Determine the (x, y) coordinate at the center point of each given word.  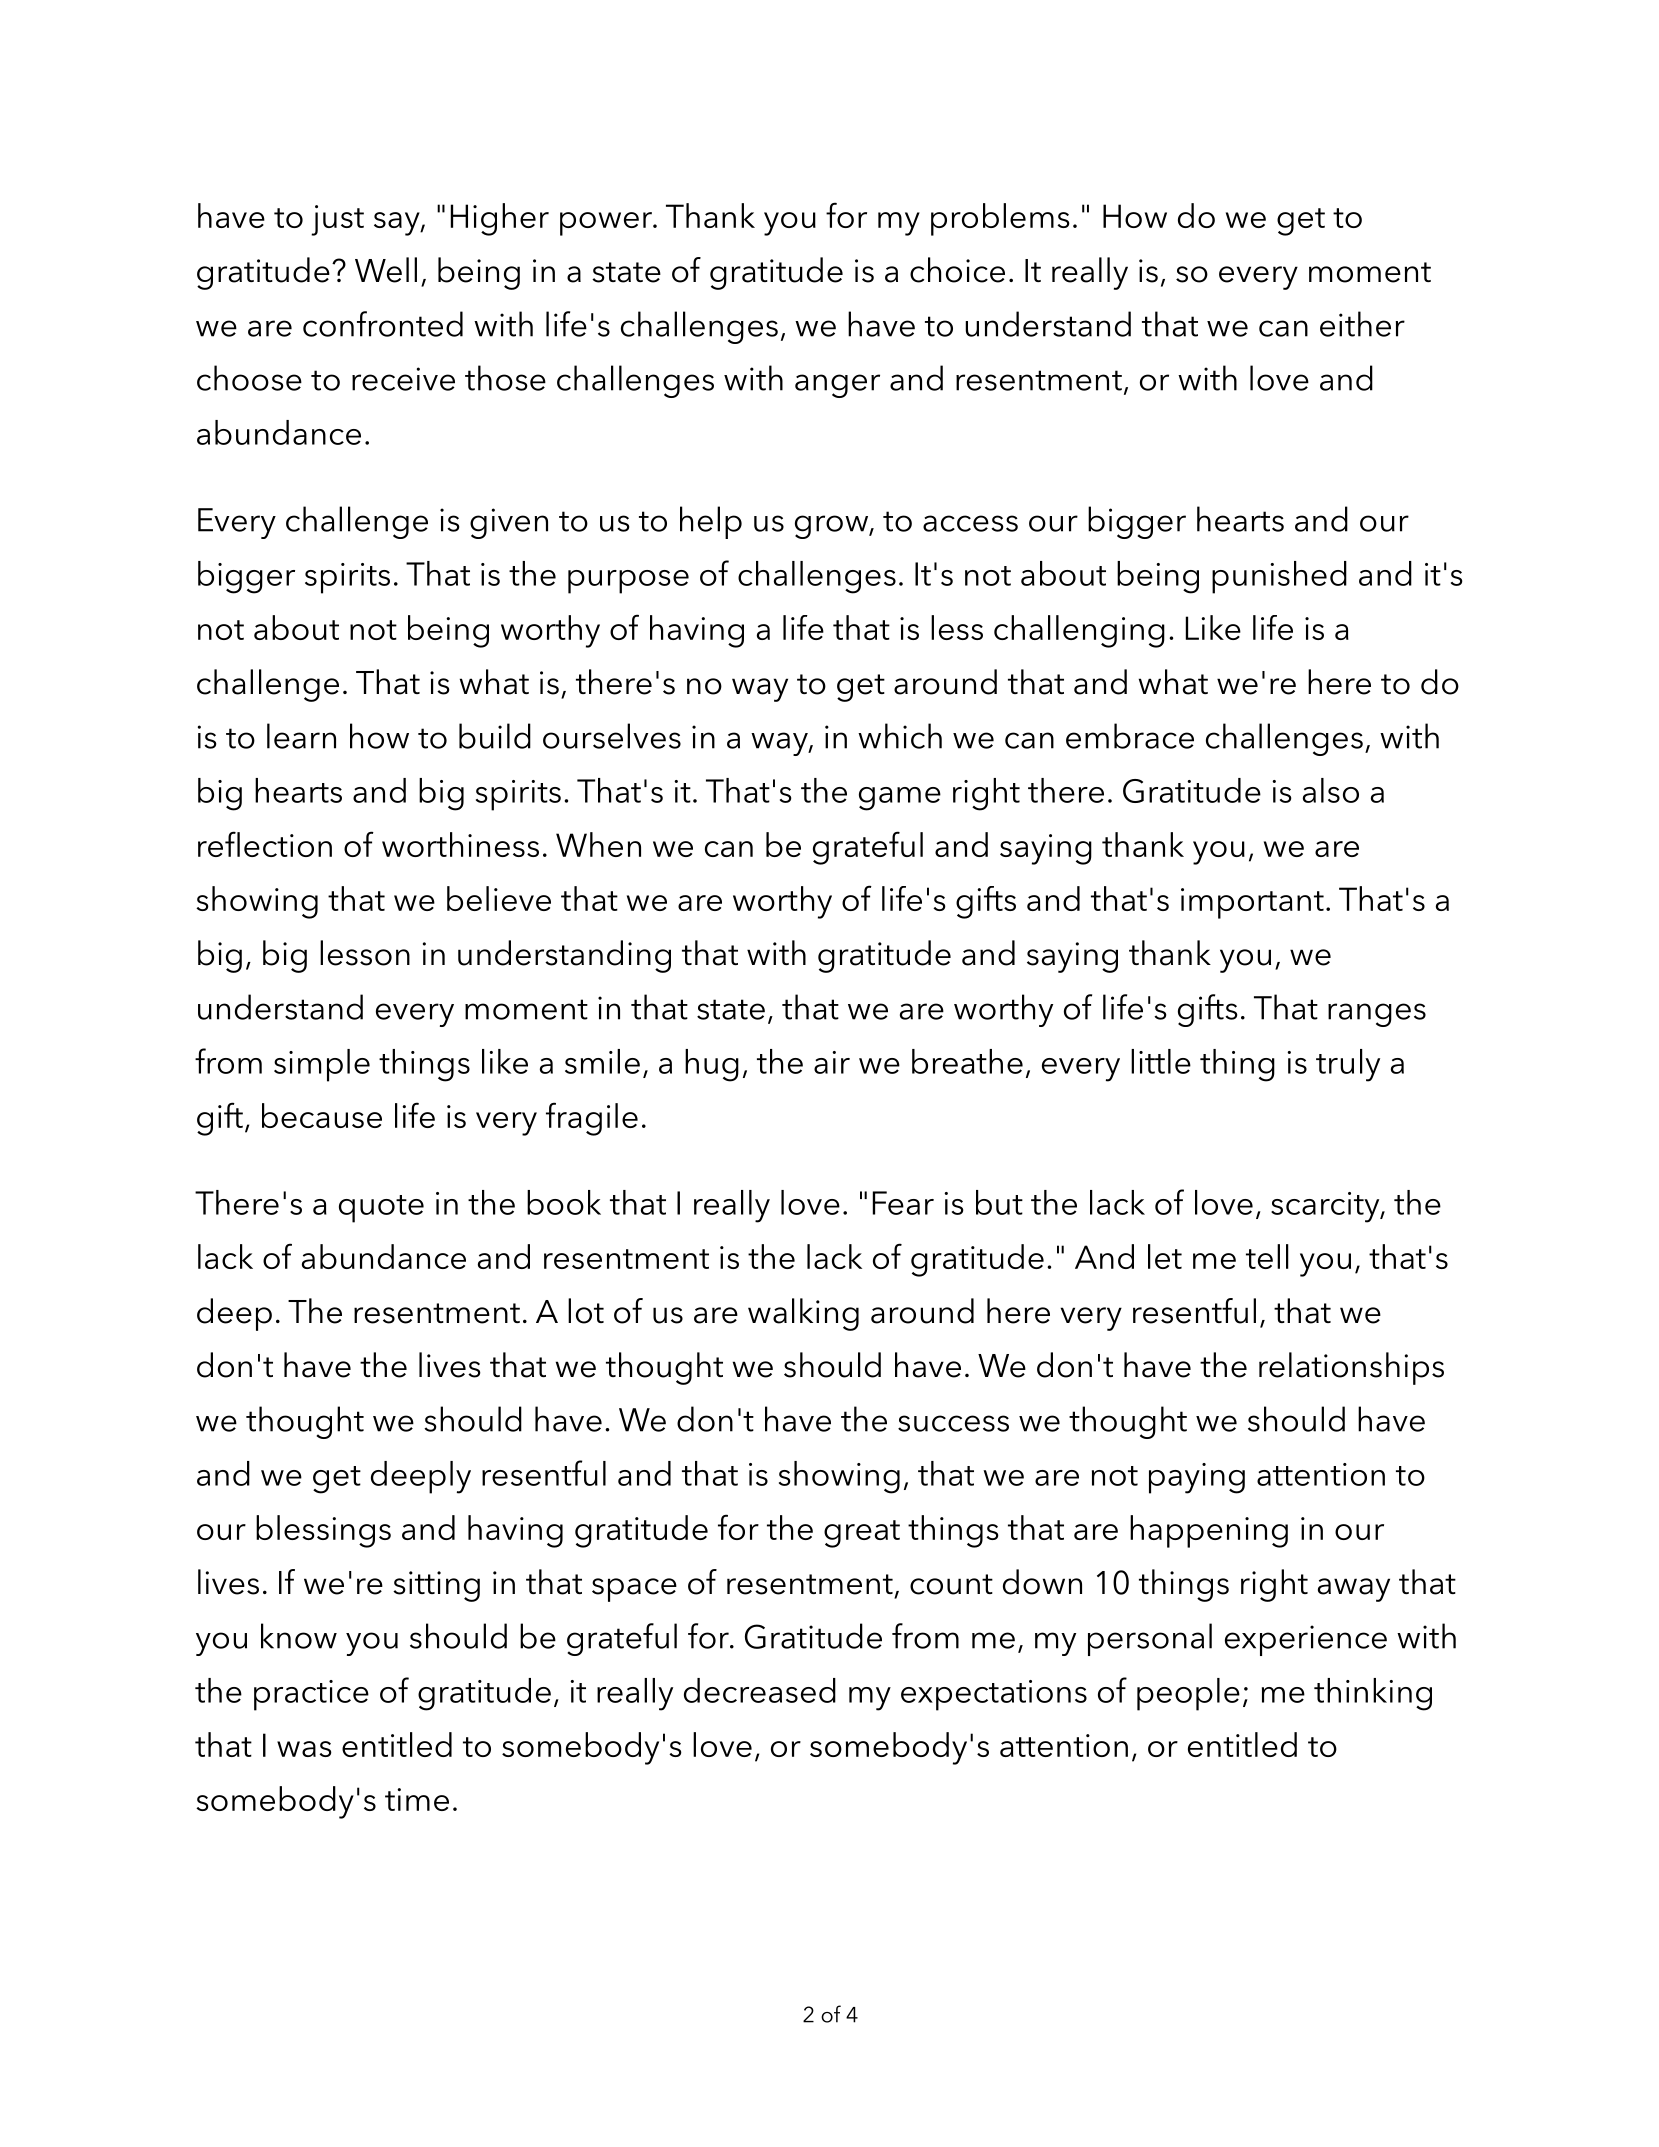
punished (1279, 577)
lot (586, 1311)
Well (386, 270)
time (417, 1799)
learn (301, 736)
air (832, 1062)
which (900, 736)
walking (803, 1314)
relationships (1351, 1368)
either (1362, 324)
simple (322, 1065)
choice (957, 270)
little (1161, 1061)
